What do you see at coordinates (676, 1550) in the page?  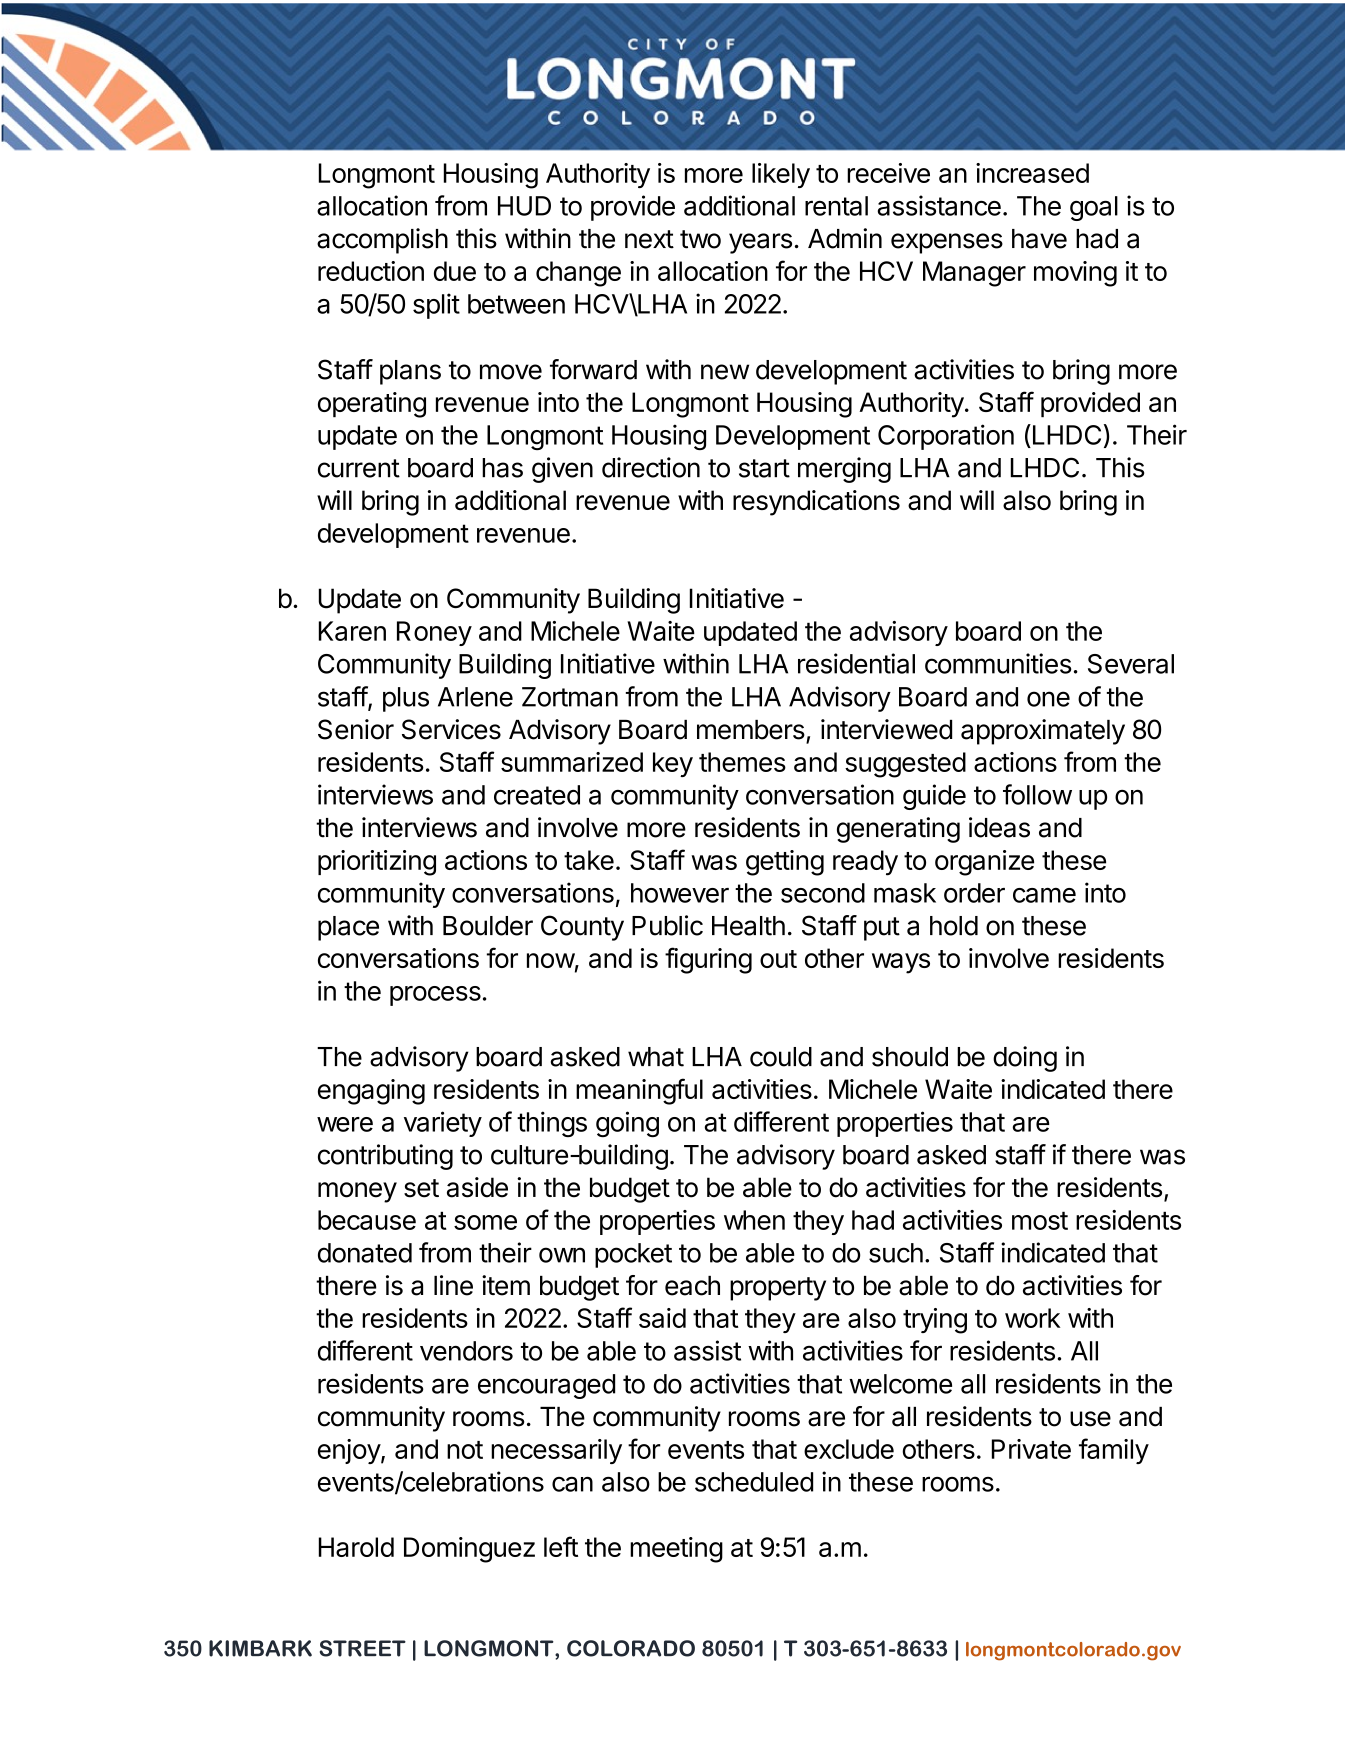 I see `meeting` at bounding box center [676, 1550].
